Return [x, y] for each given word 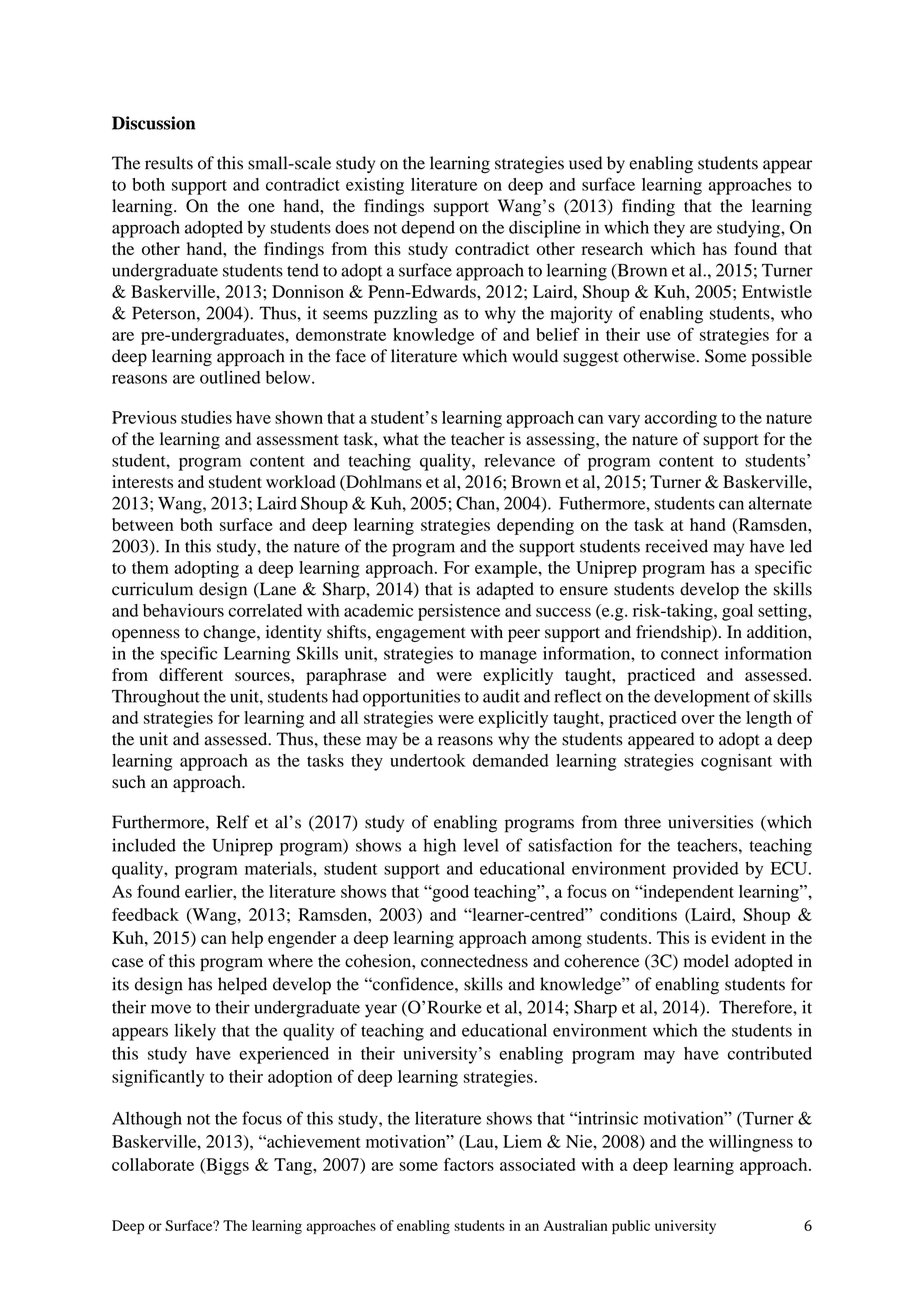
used [585, 163]
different [191, 674]
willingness [751, 1143]
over [698, 719]
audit [501, 696]
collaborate [153, 1164]
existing [375, 186]
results [169, 163]
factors [469, 1164]
